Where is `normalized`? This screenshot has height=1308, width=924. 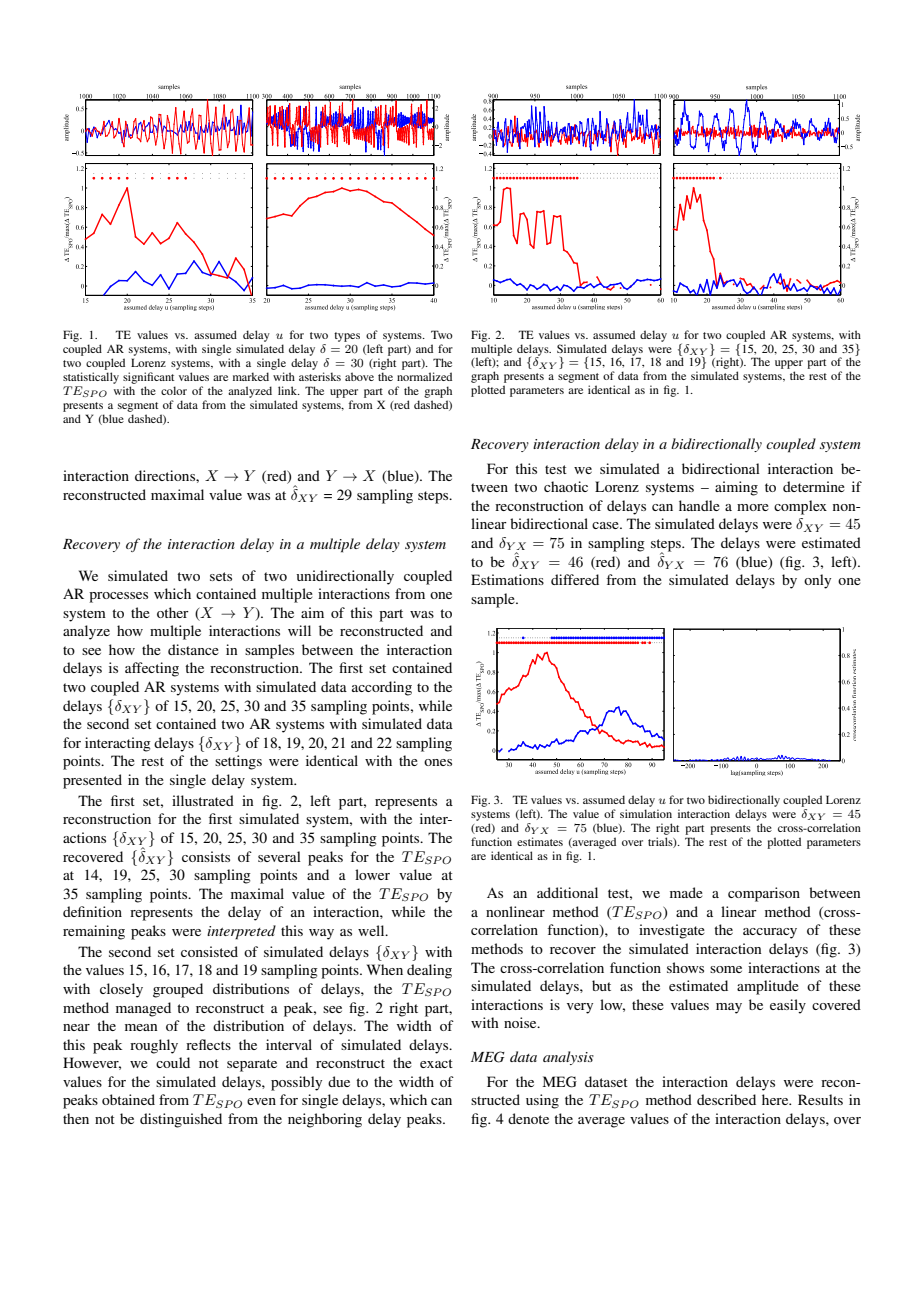 normalized is located at coordinates (424, 376).
